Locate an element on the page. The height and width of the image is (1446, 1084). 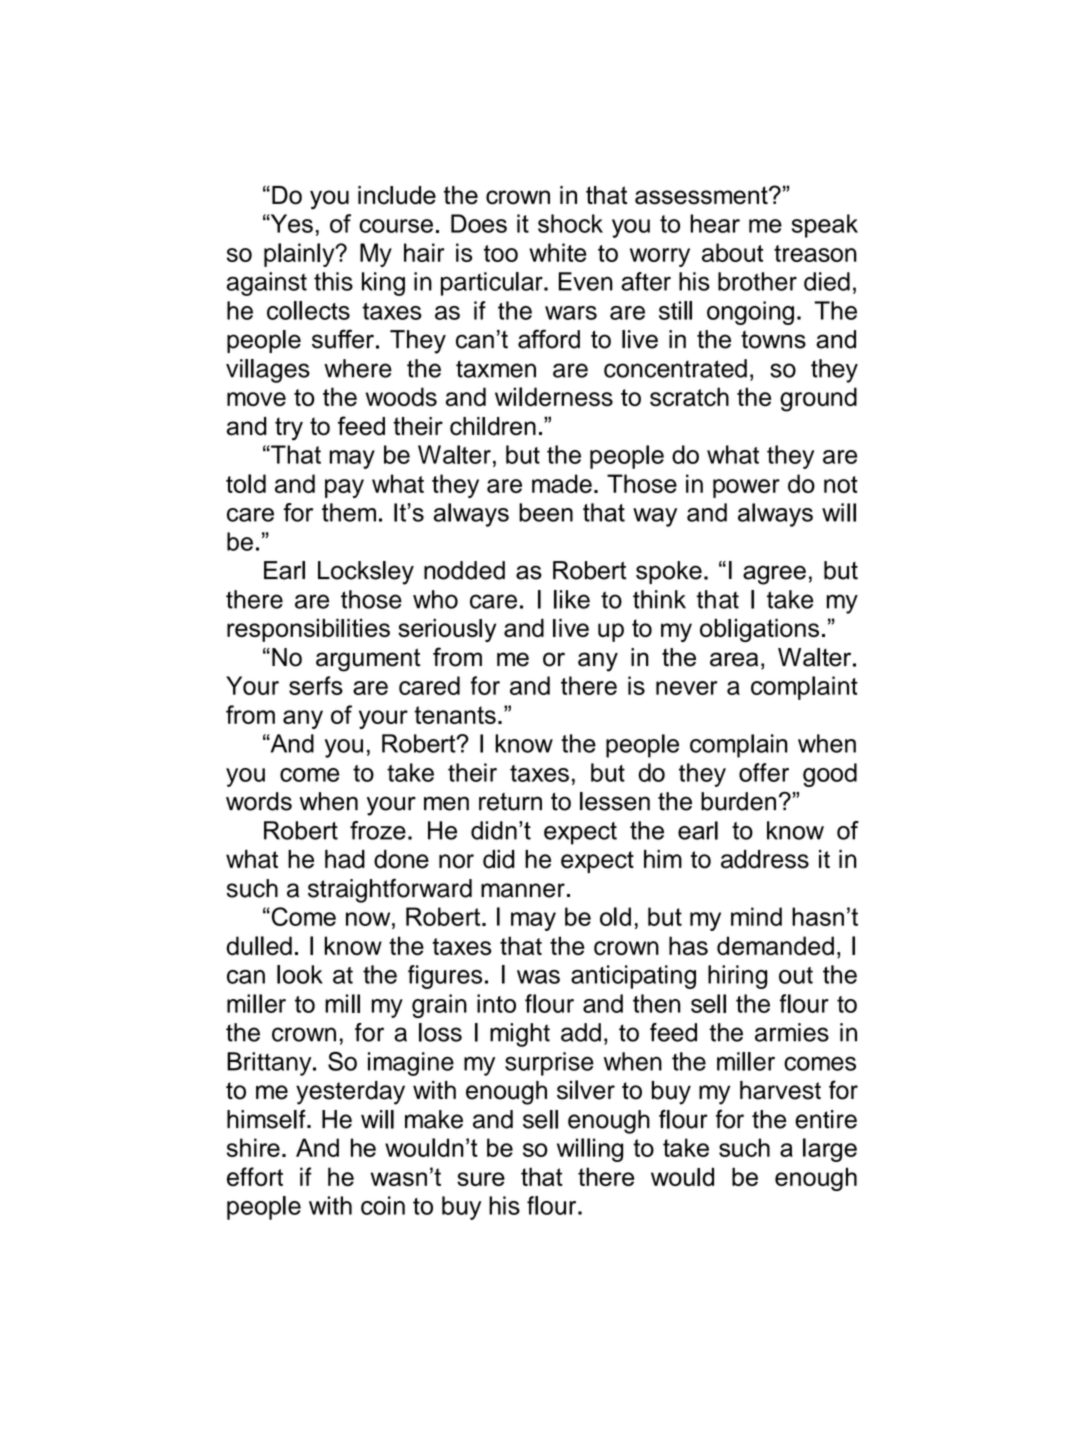
shock is located at coordinates (570, 223).
